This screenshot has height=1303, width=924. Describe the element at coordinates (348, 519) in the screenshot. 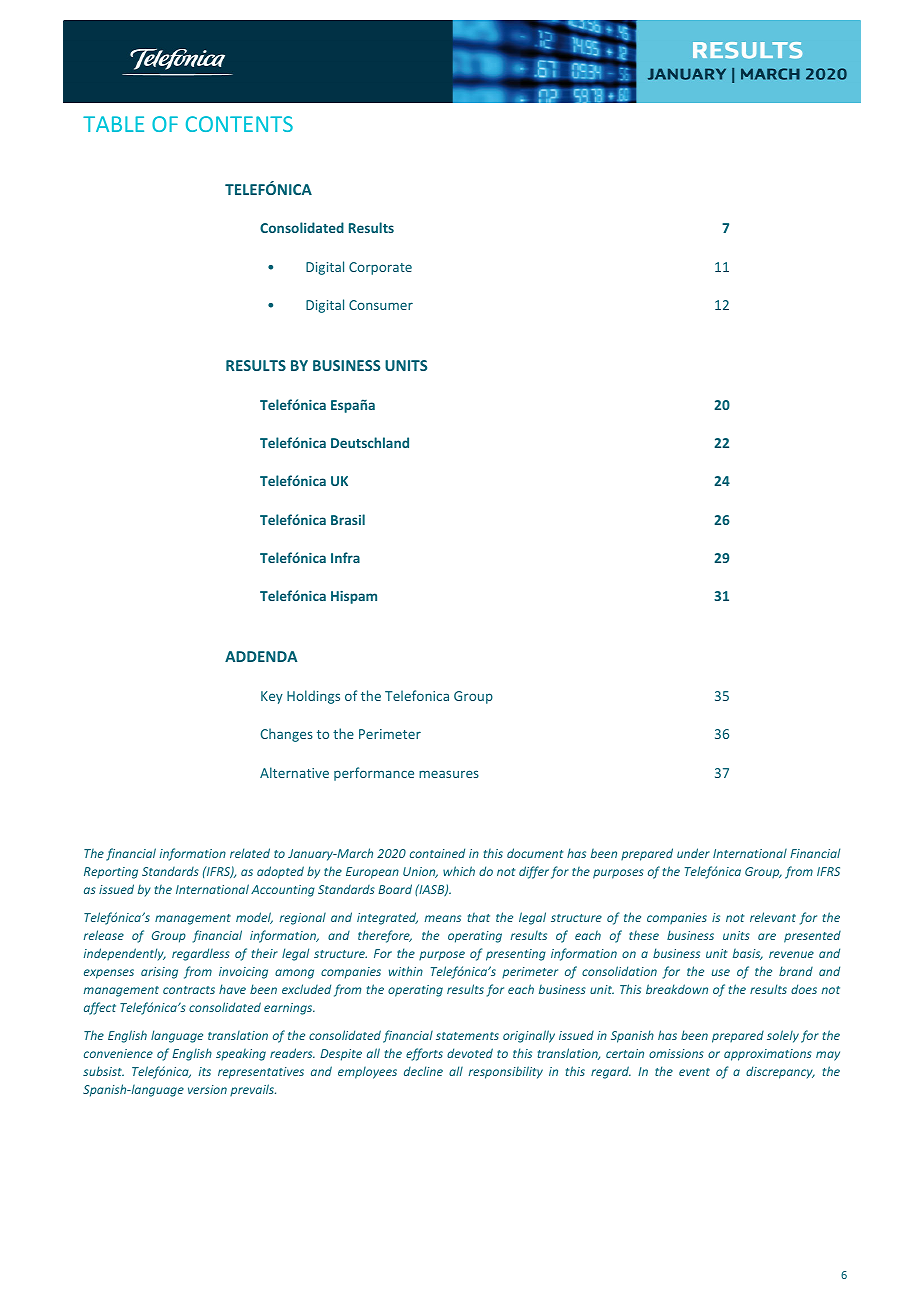

I see `Brasil` at that location.
